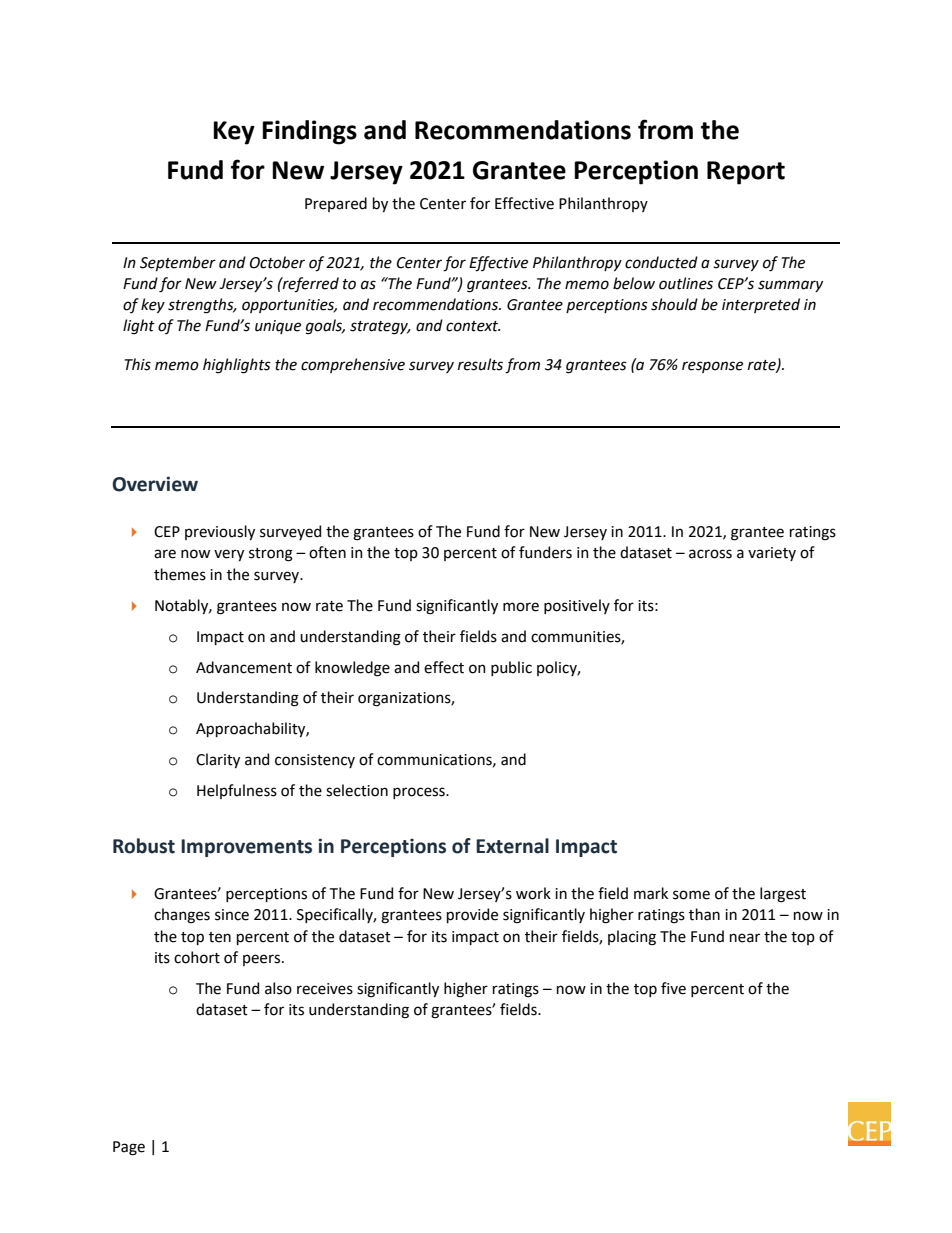 The image size is (952, 1233). What do you see at coordinates (244, 667) in the screenshot?
I see `Advancement` at bounding box center [244, 667].
